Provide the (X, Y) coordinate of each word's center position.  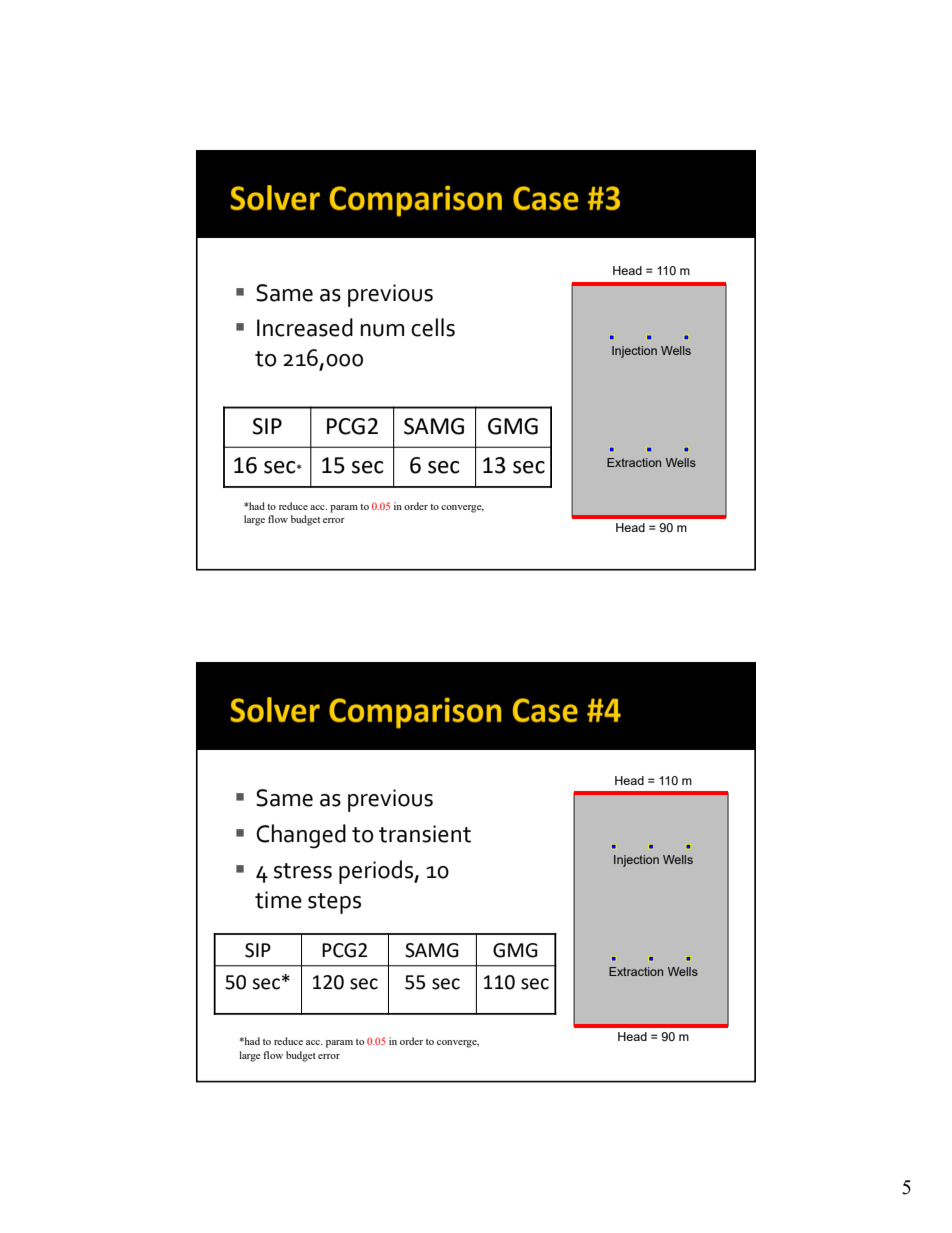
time (278, 900)
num (382, 330)
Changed (301, 836)
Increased (305, 327)
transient (425, 834)
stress (303, 871)
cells (433, 327)
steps (334, 903)
